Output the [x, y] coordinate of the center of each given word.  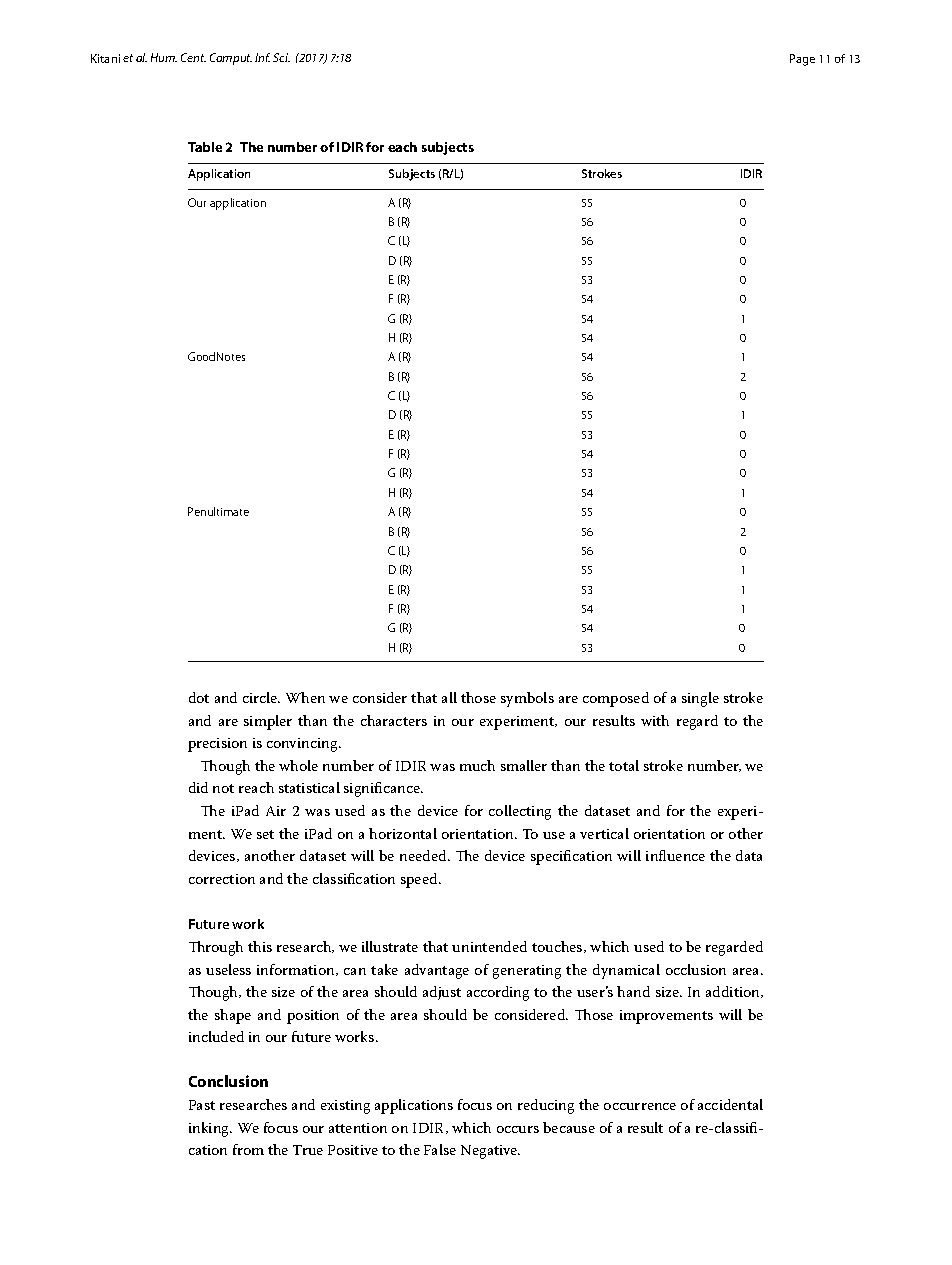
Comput [231, 59]
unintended [489, 946]
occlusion [696, 969]
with [655, 720]
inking [210, 1129]
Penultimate [218, 511]
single [700, 699]
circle [261, 697]
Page [802, 60]
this [260, 946]
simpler [268, 722]
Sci [281, 57]
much [477, 765]
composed [616, 699]
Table [205, 147]
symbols [527, 699]
